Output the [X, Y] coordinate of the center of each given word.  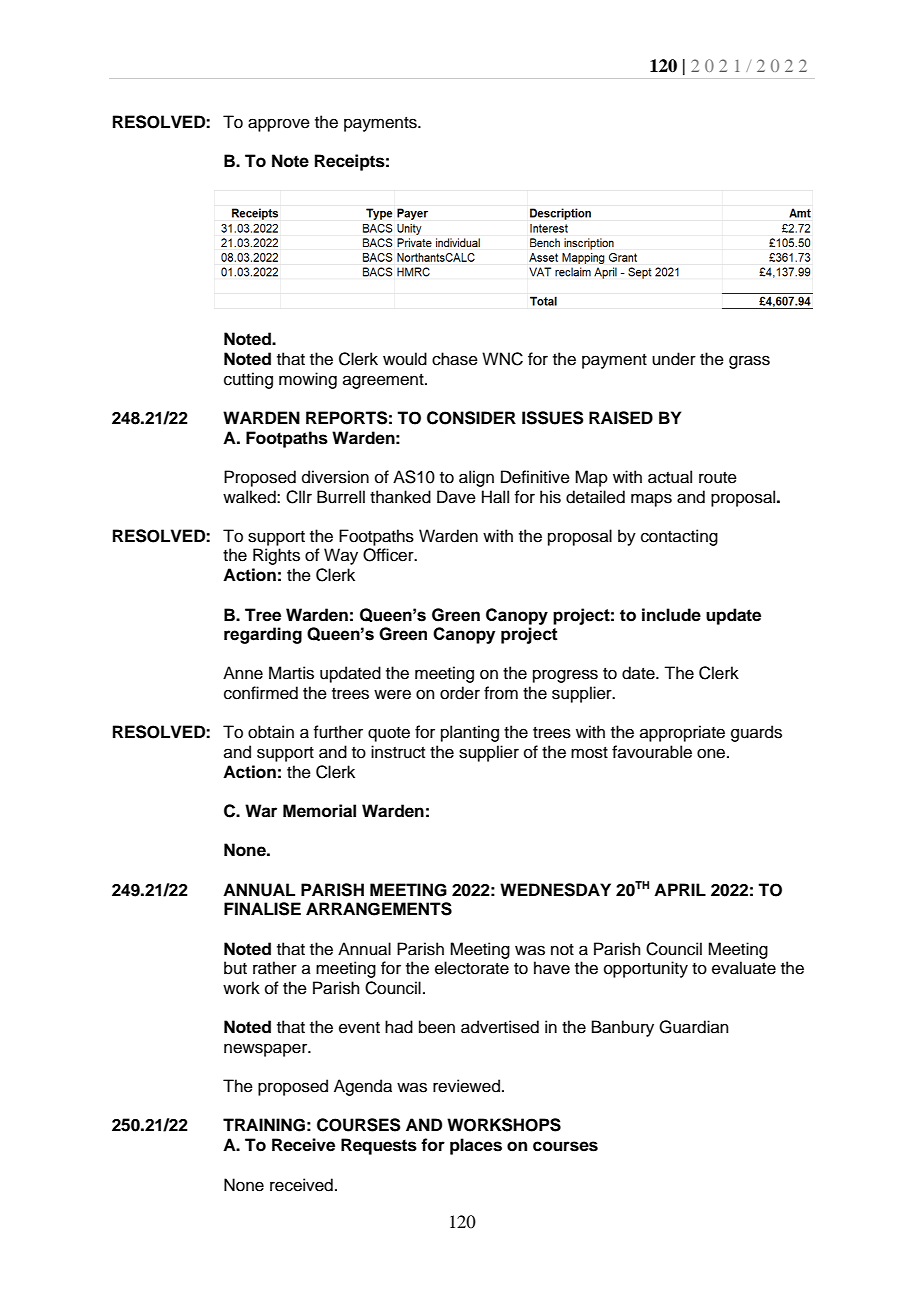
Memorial [319, 811]
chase [455, 359]
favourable [652, 752]
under [674, 359]
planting [470, 733]
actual [670, 477]
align [476, 478]
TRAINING [264, 1125]
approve [279, 125]
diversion [335, 477]
